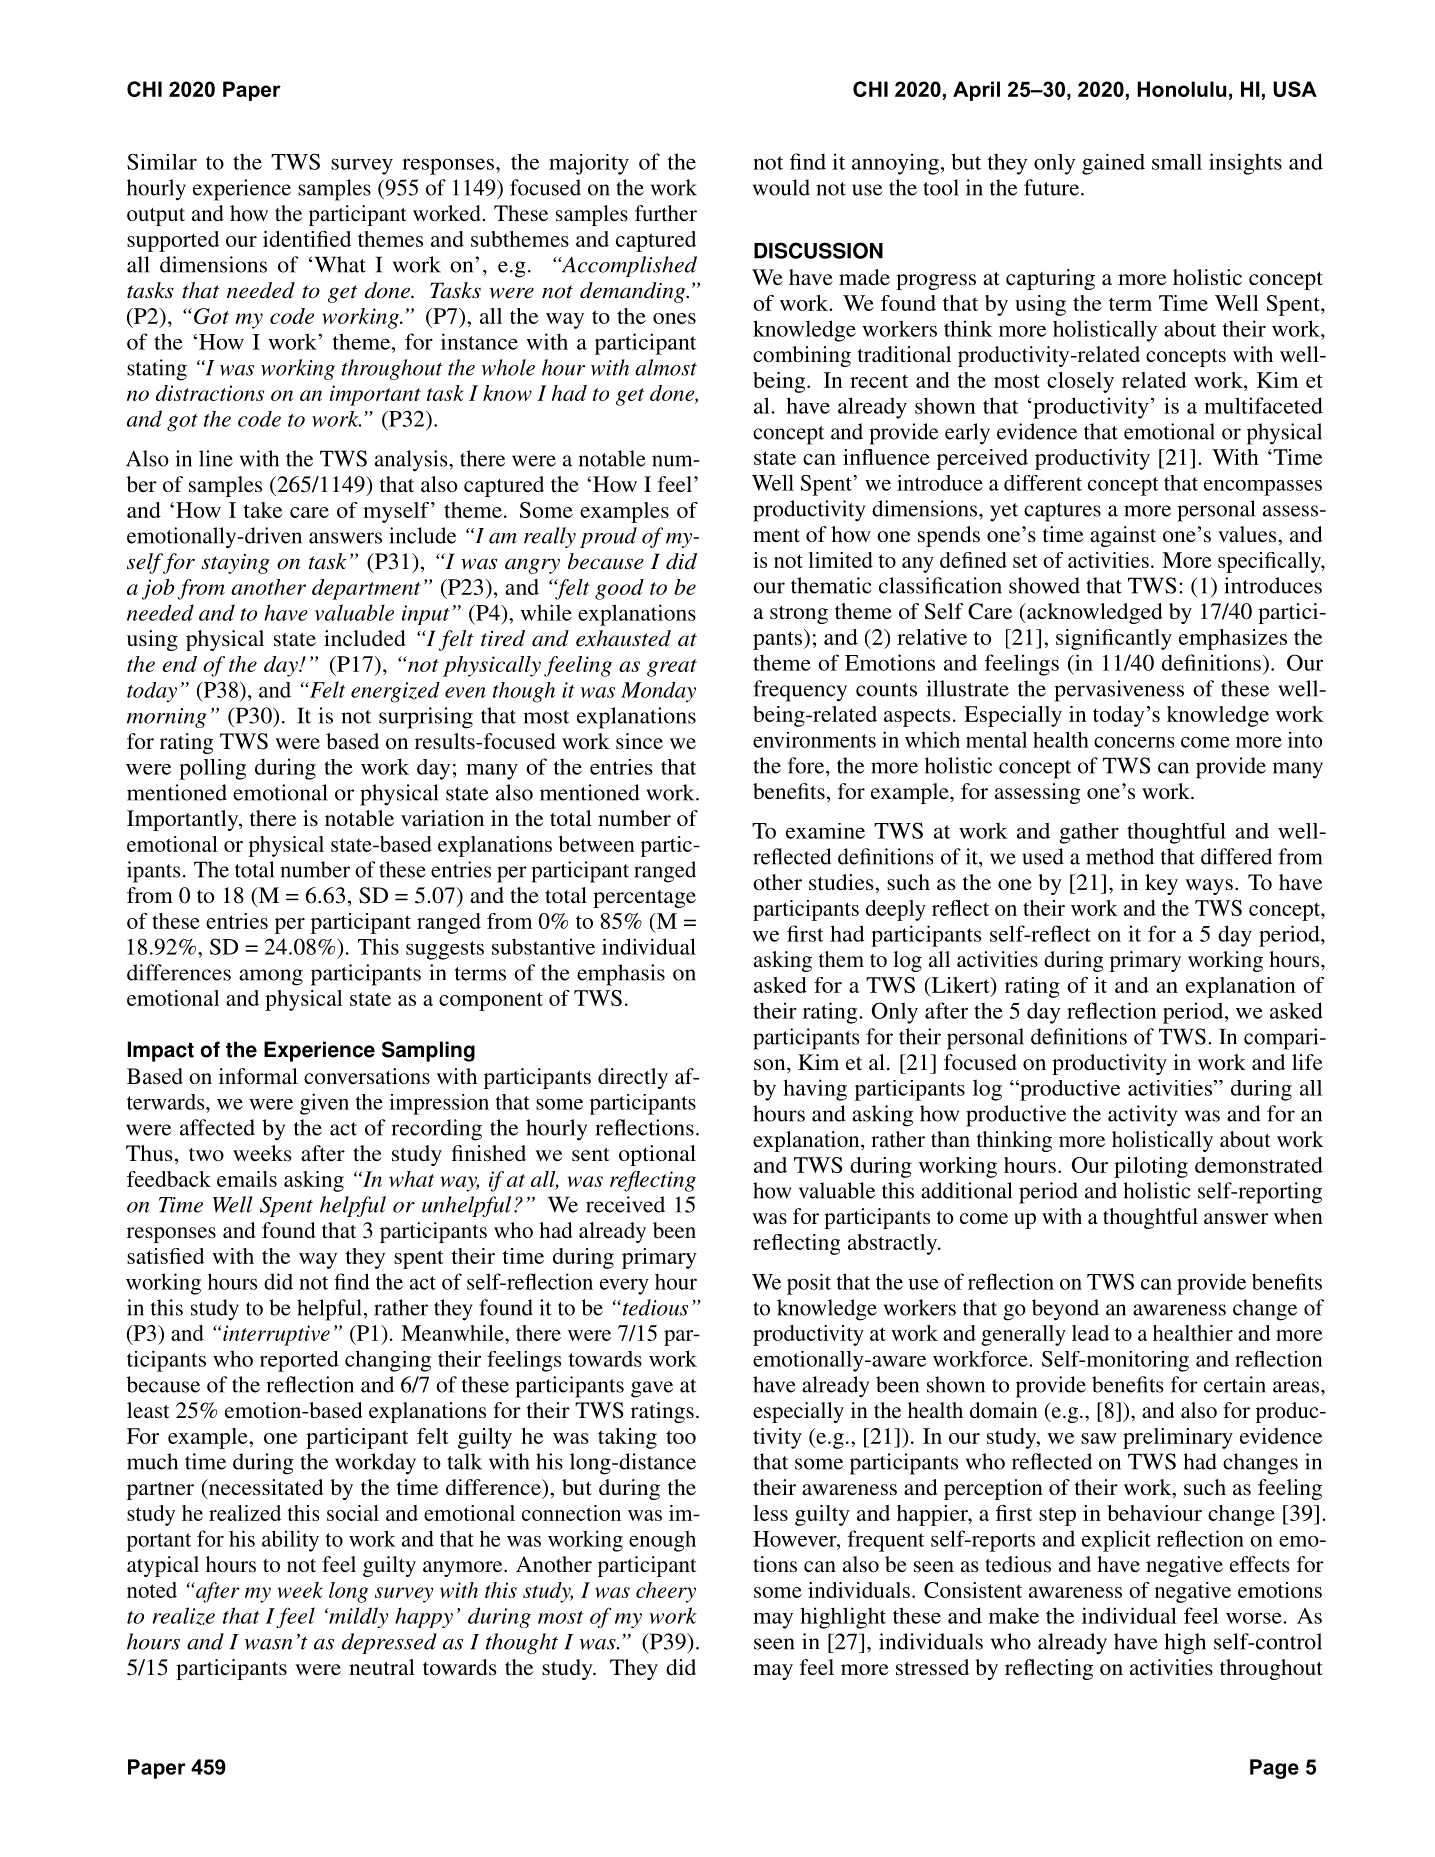  Describe the element at coordinates (1134, 742) in the screenshot. I see `concerns` at that location.
